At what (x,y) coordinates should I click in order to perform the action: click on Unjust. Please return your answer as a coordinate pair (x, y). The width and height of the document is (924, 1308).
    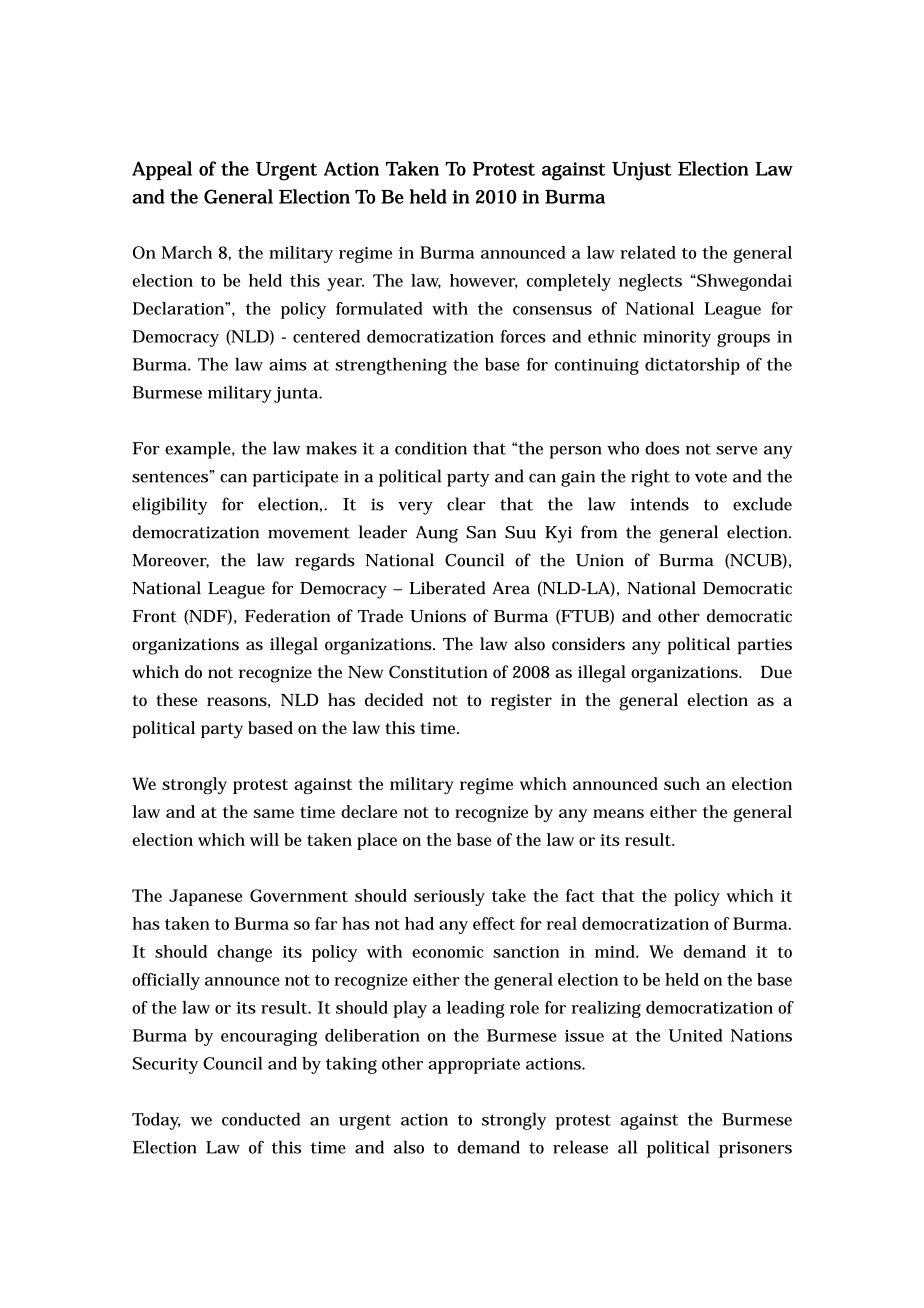
    Looking at the image, I should click on (641, 171).
